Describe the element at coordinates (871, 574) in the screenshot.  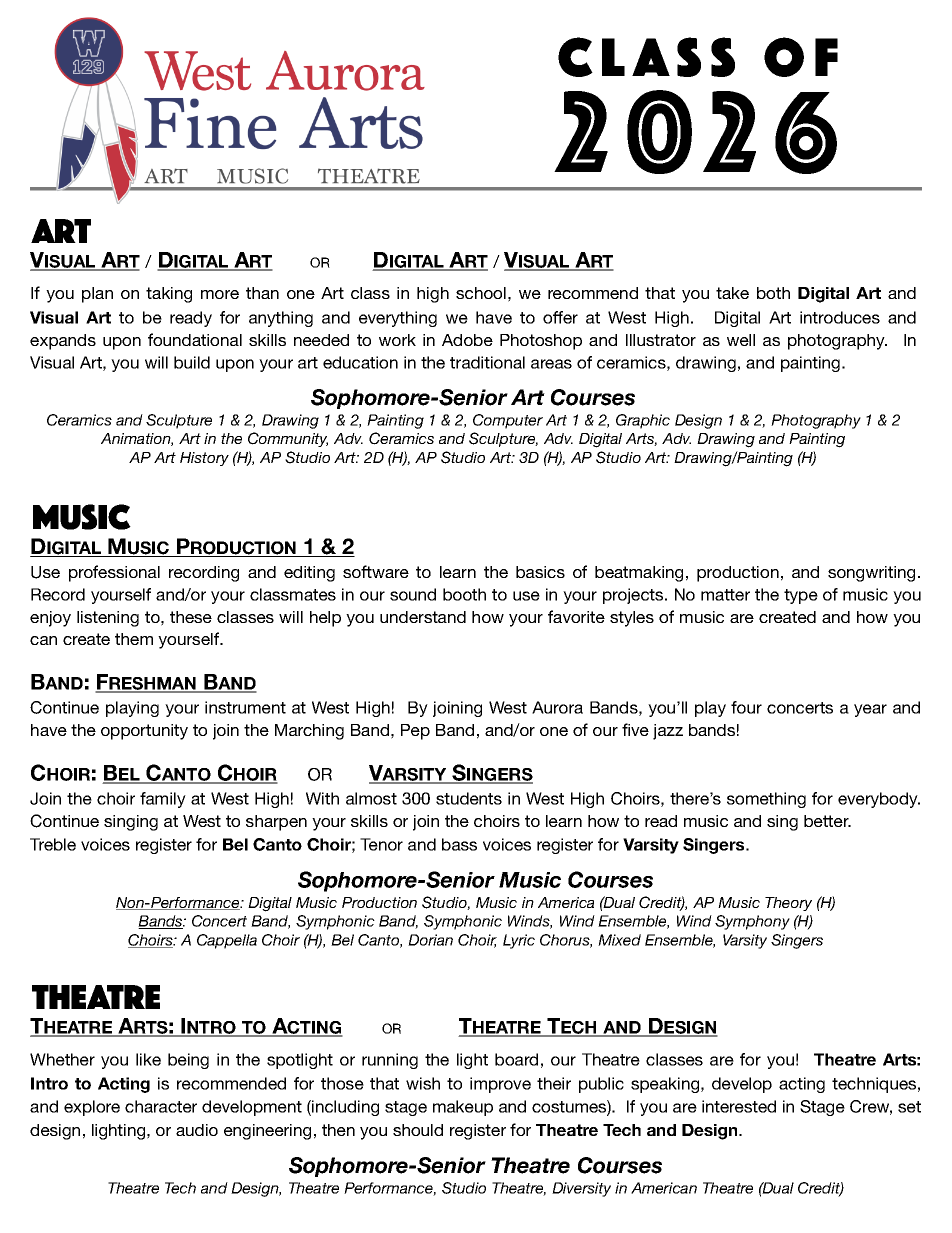
I see `songwriting` at that location.
